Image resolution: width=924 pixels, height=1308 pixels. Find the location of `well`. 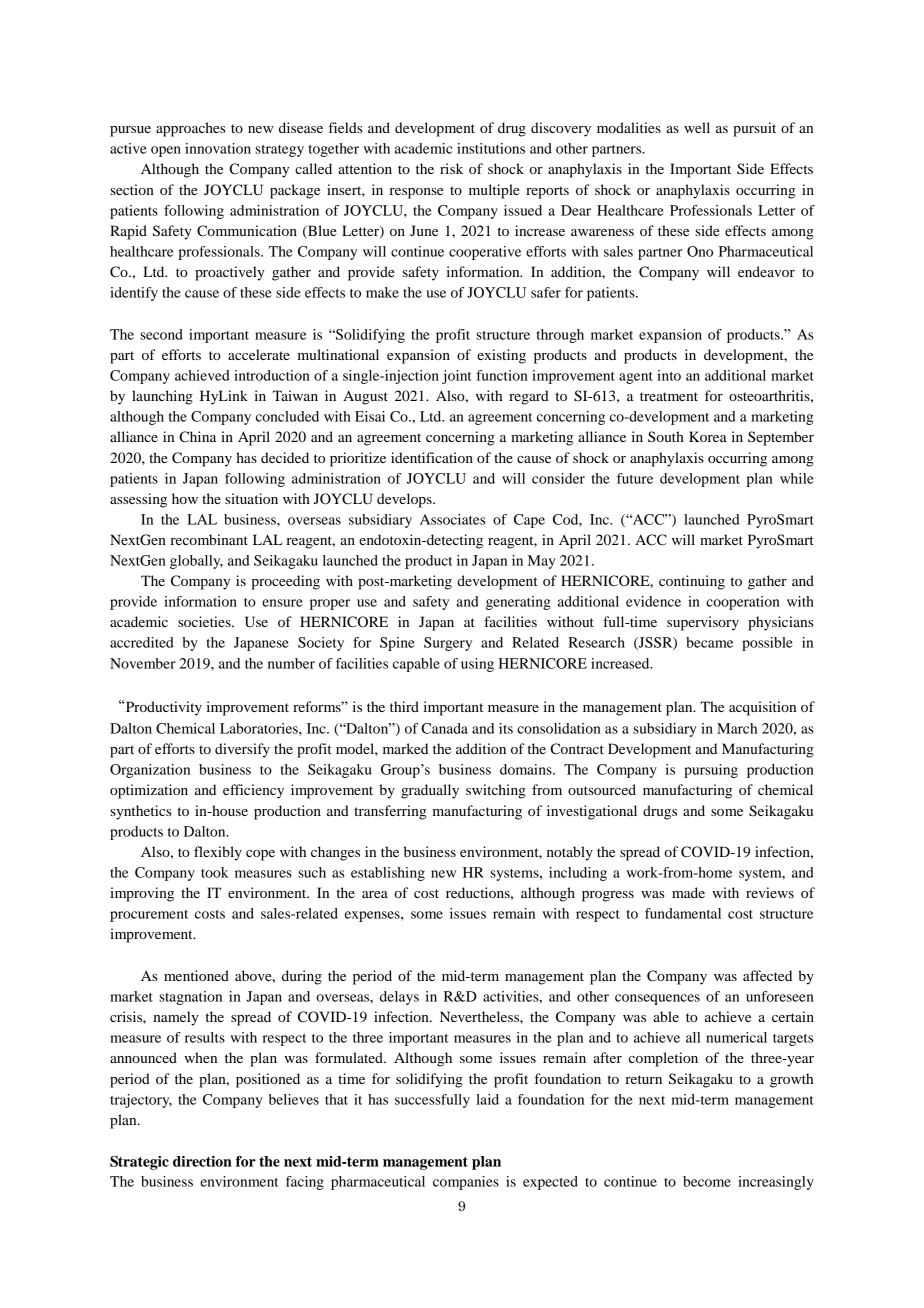

well is located at coordinates (697, 127).
